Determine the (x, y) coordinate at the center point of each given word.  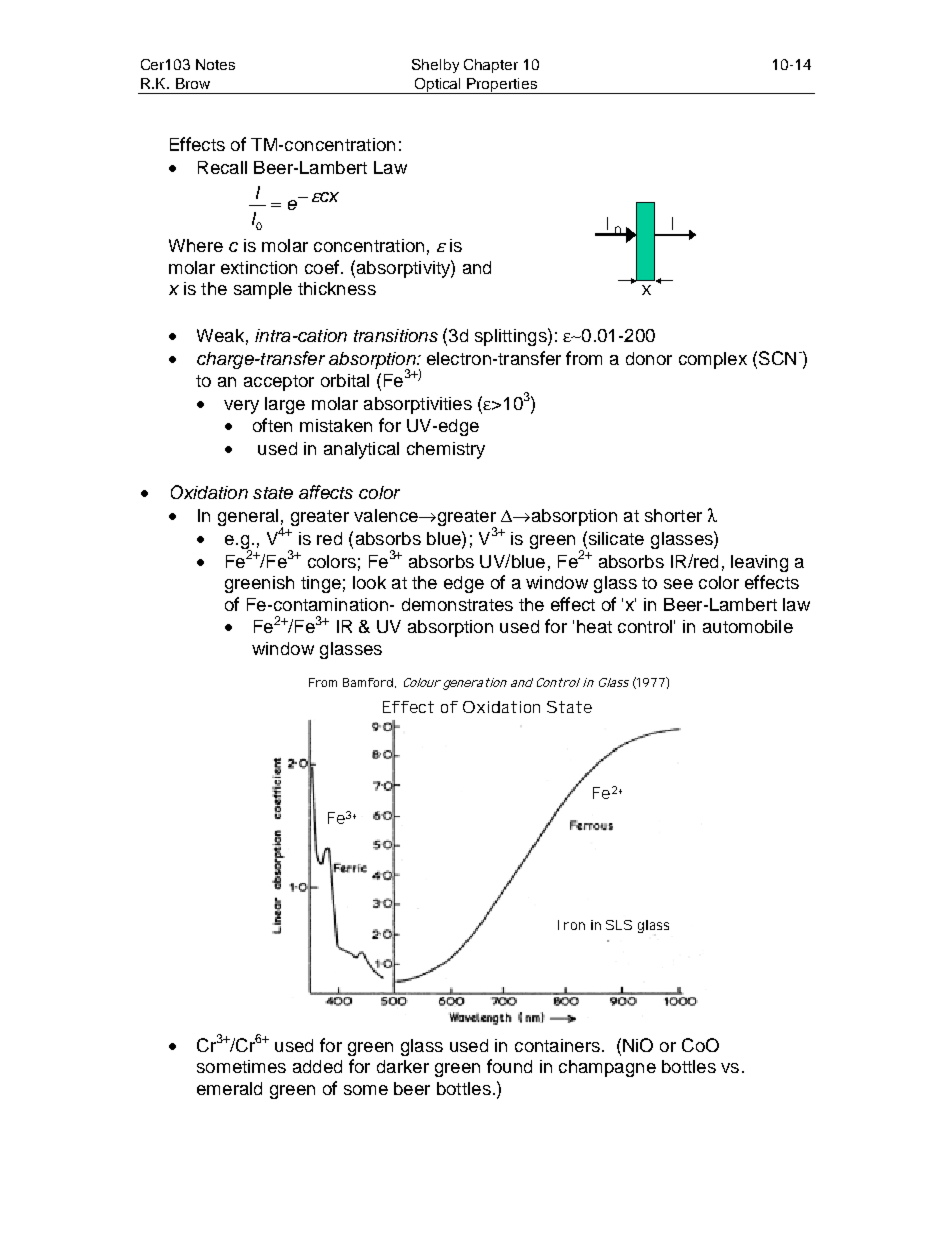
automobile (748, 626)
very (241, 407)
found (509, 1066)
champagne (607, 1068)
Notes (215, 64)
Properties (503, 86)
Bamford (369, 683)
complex (713, 360)
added (317, 1066)
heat (594, 626)
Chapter (491, 66)
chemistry (446, 450)
